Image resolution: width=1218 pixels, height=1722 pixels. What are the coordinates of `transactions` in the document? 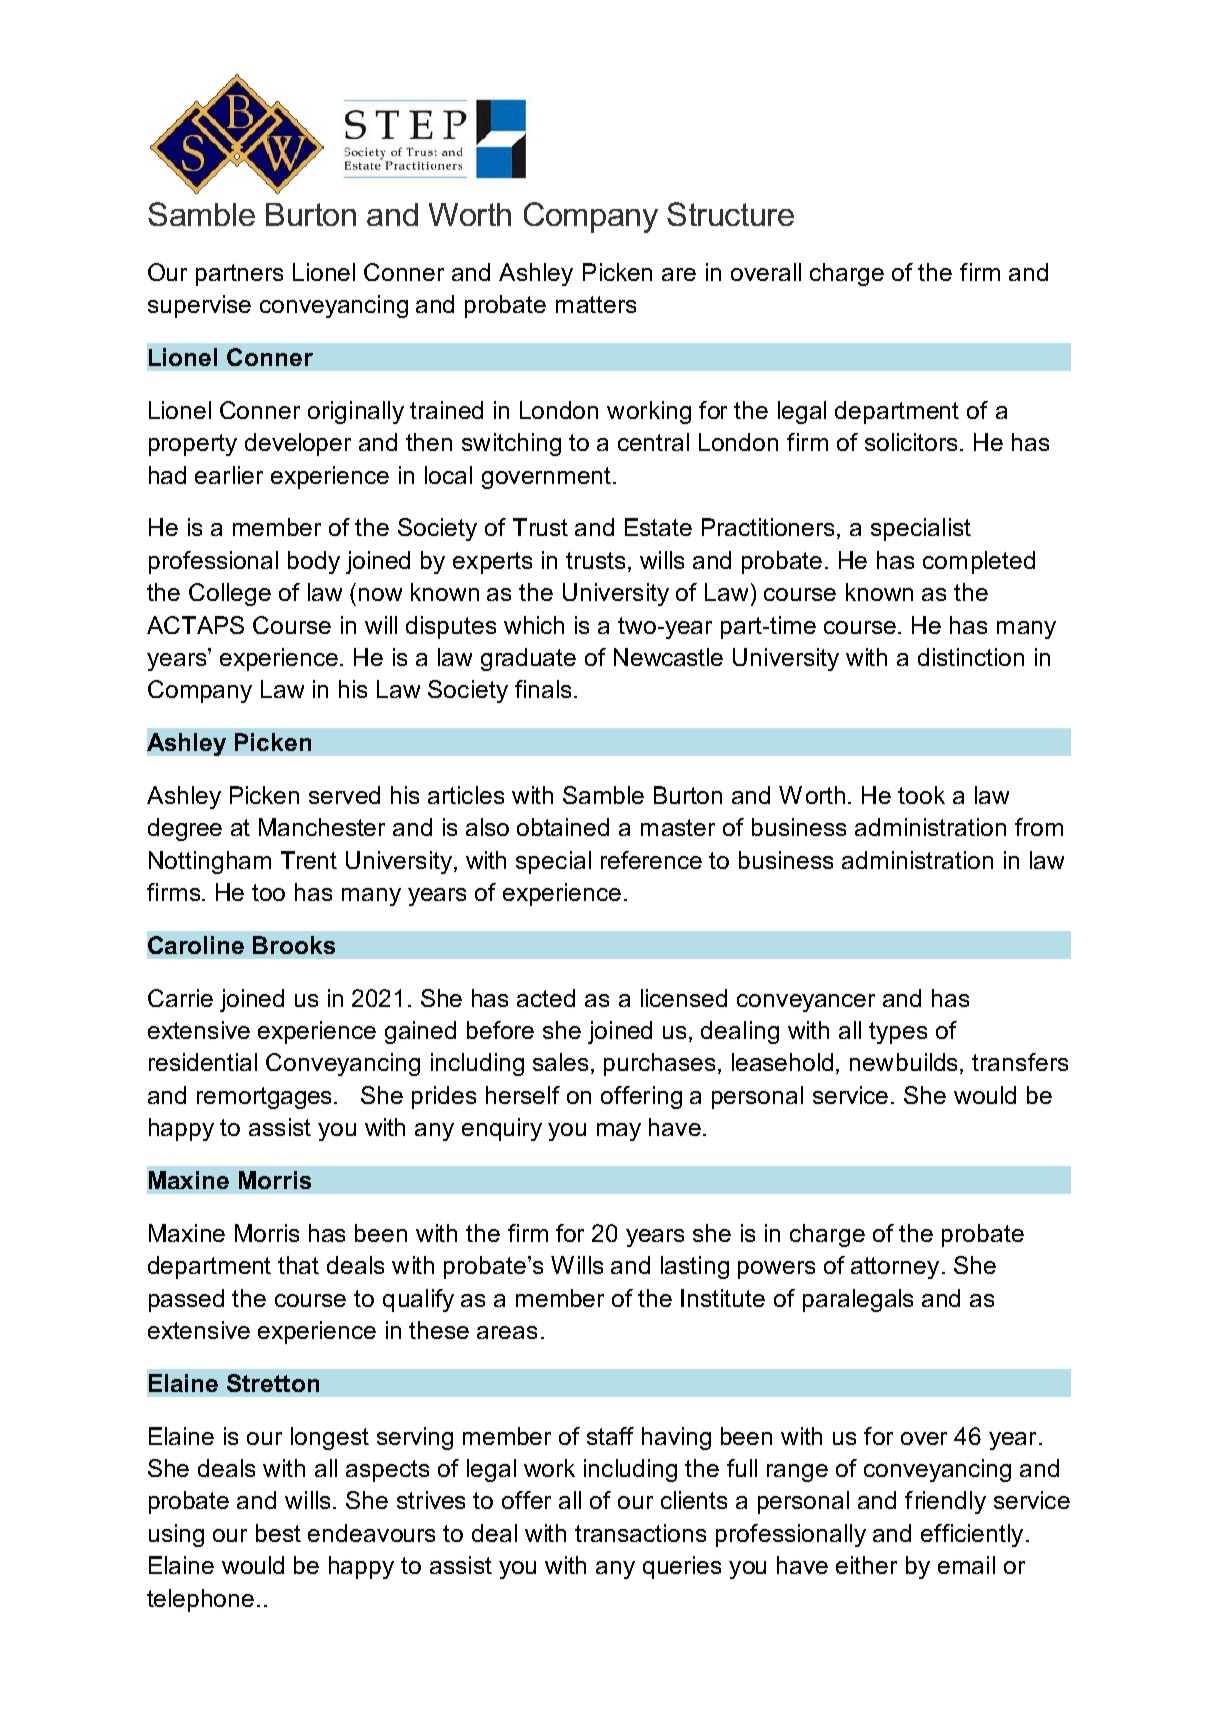 It's located at (640, 1533).
